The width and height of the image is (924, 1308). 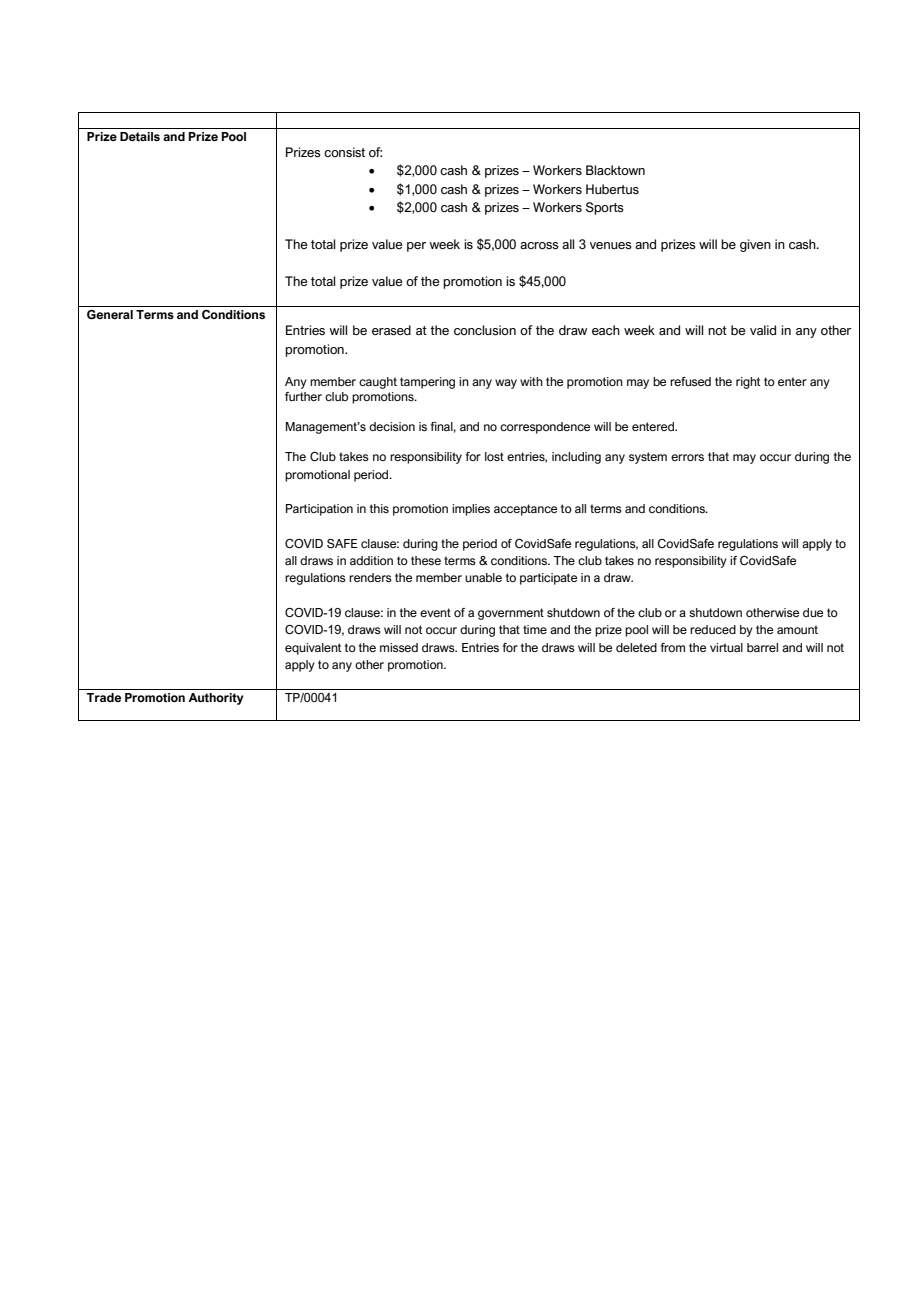 I want to click on Sports, so click(x=605, y=208).
